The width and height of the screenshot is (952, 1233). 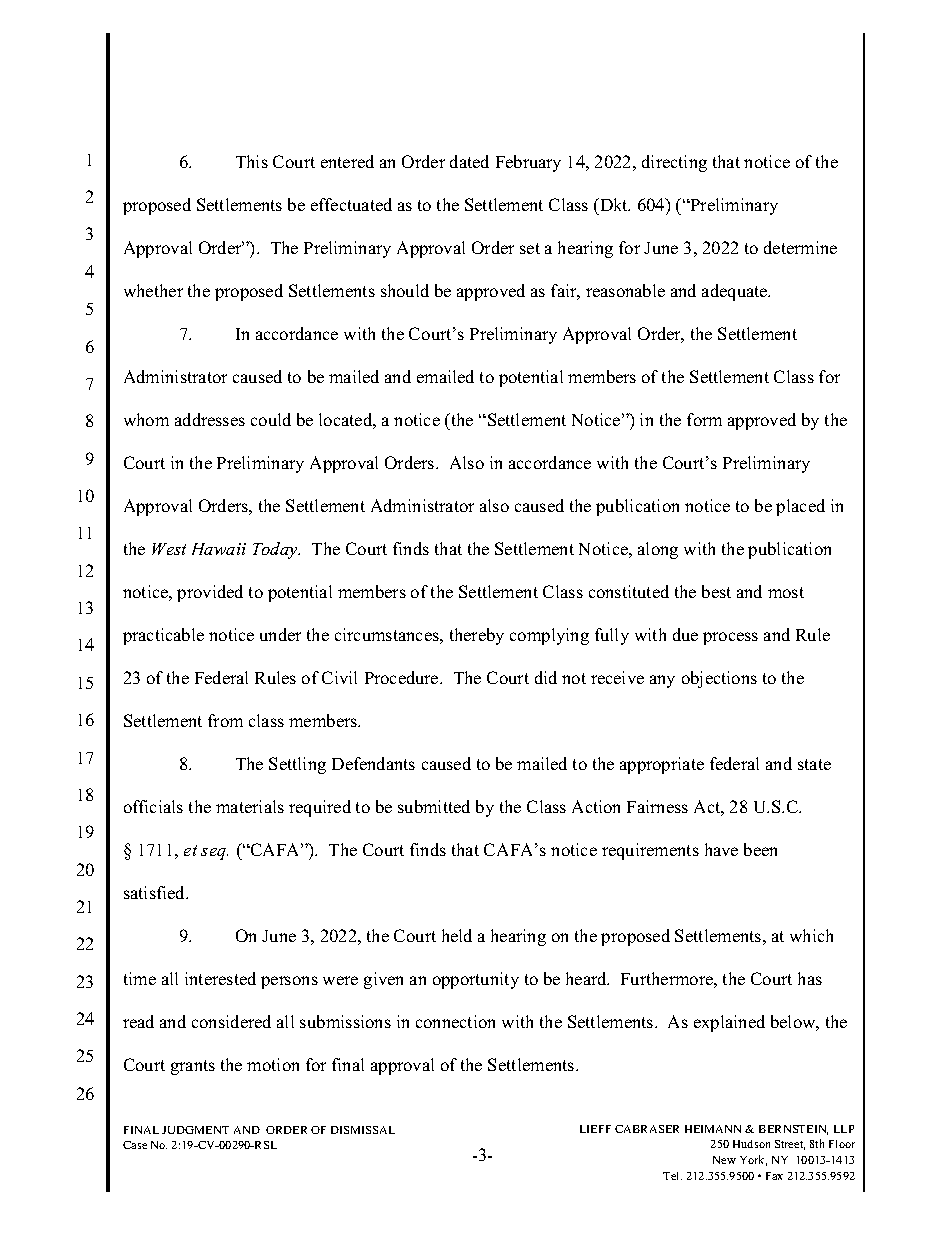 What do you see at coordinates (363, 1130) in the screenshot?
I see `DISMISSAL` at bounding box center [363, 1130].
